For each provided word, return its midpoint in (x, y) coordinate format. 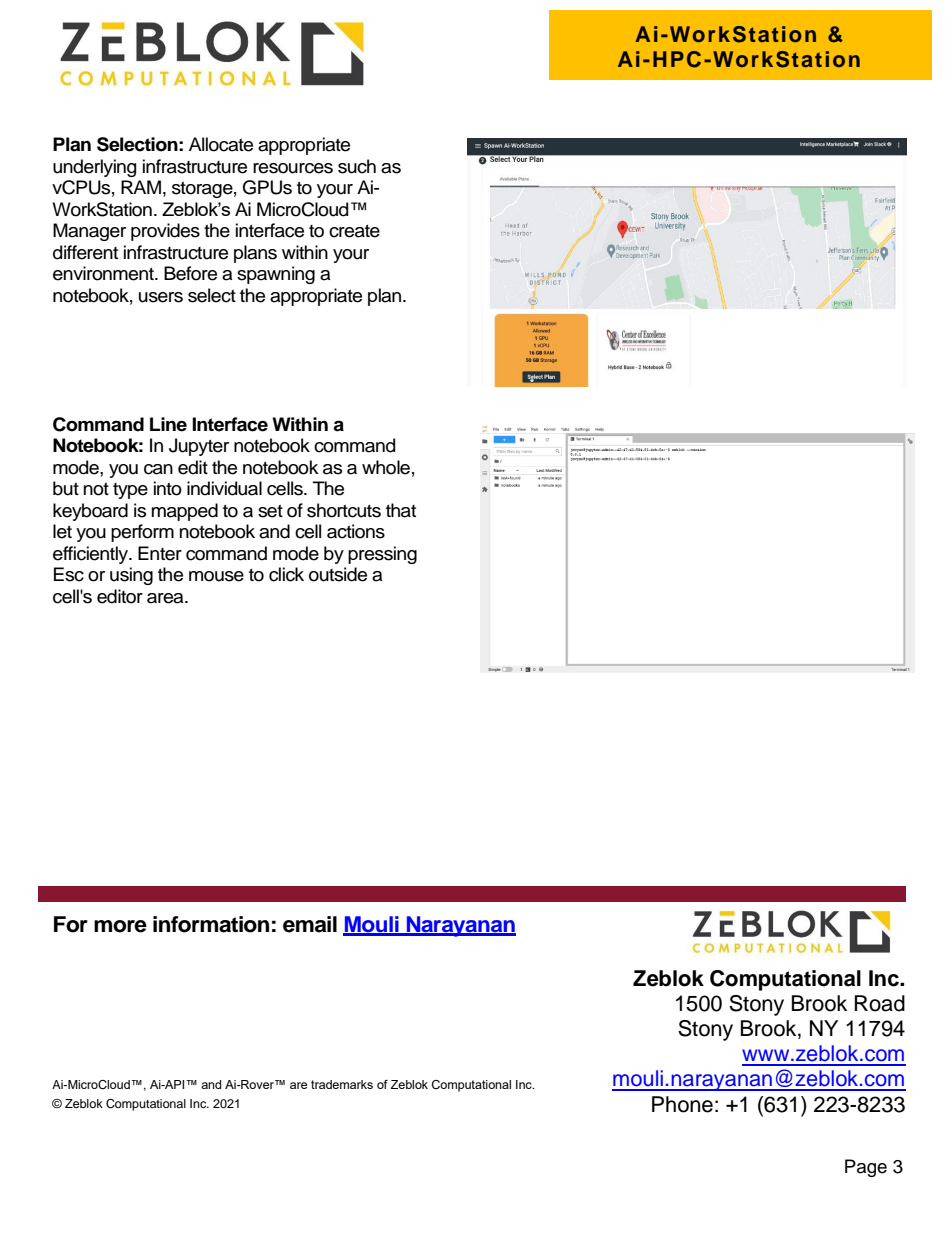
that (401, 510)
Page (866, 1168)
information (211, 924)
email (310, 924)
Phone (682, 1104)
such (357, 166)
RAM (141, 187)
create (354, 231)
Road (879, 1003)
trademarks (342, 1084)
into (168, 488)
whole (386, 467)
